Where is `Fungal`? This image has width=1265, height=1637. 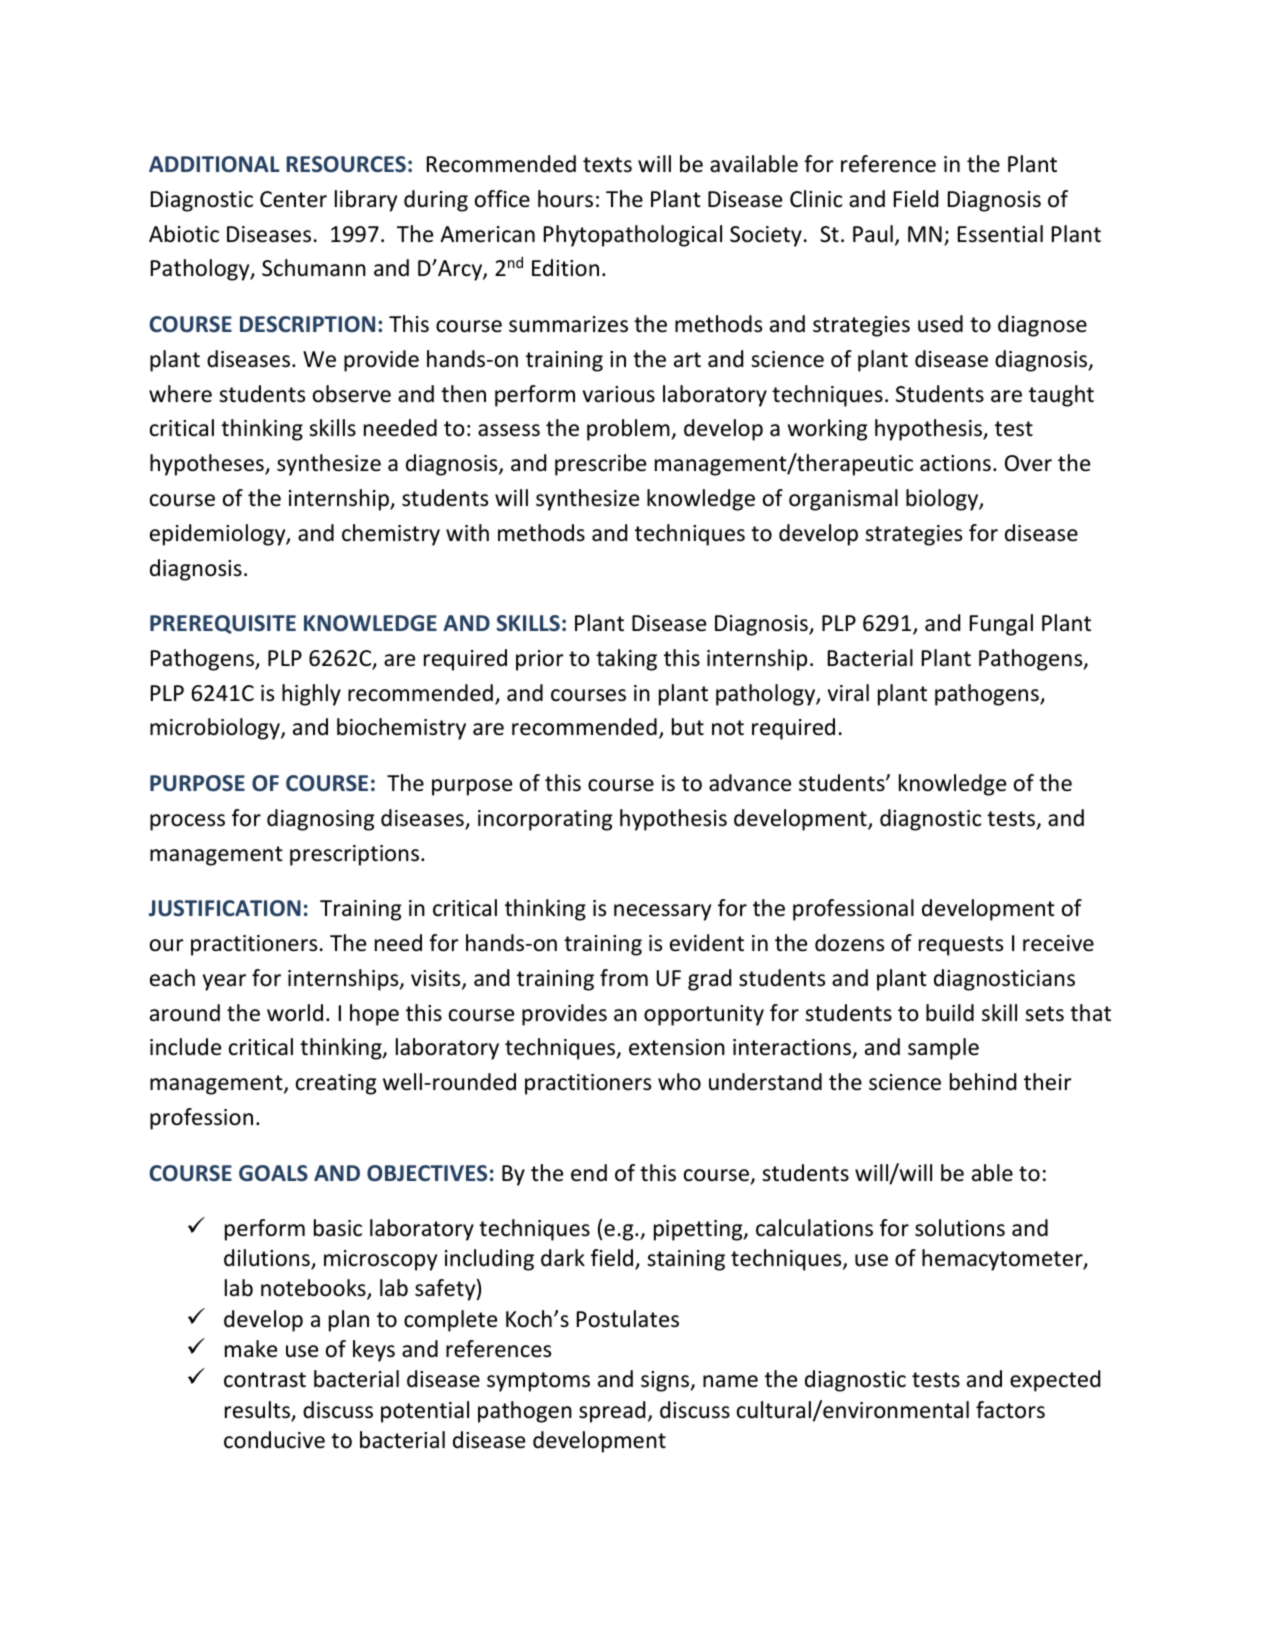 Fungal is located at coordinates (1001, 625).
